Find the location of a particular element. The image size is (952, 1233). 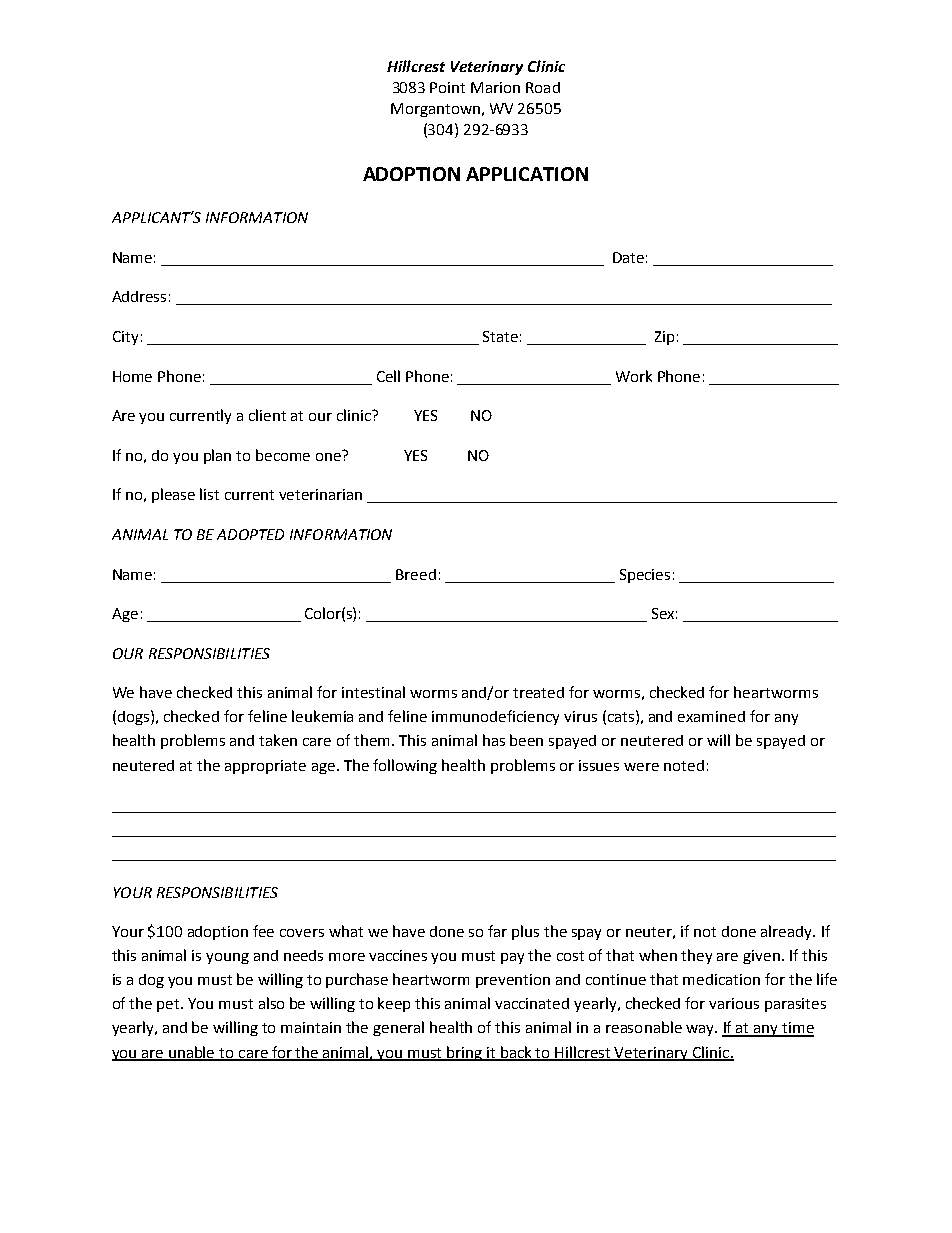

following is located at coordinates (405, 766).
